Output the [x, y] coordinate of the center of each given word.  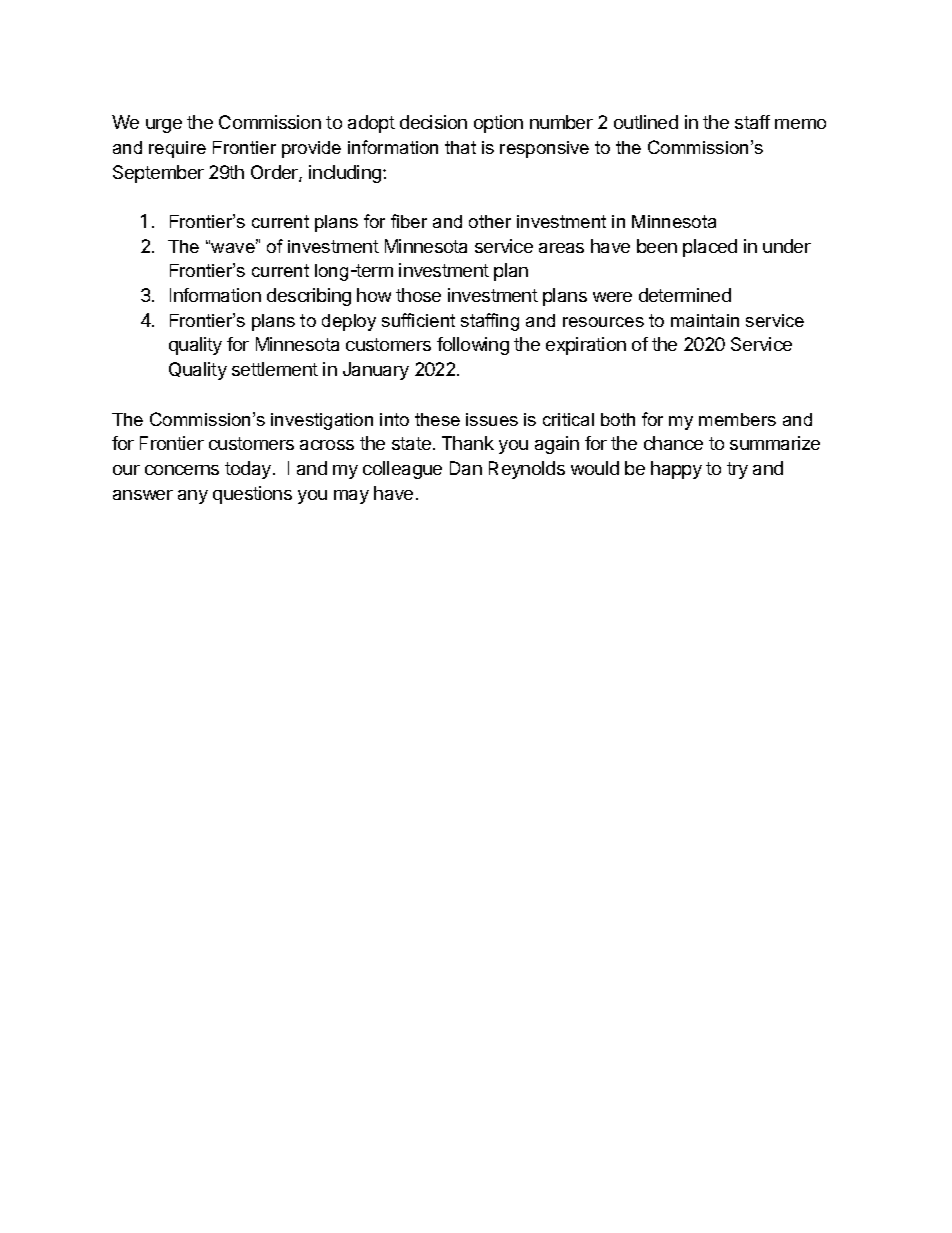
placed [710, 248]
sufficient [418, 320]
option [498, 124]
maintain [705, 320]
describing [309, 297]
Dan [466, 468]
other [490, 221]
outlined [646, 122]
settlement [275, 369]
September [158, 174]
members [737, 419]
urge [164, 126]
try [737, 470]
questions [252, 495]
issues [492, 419]
